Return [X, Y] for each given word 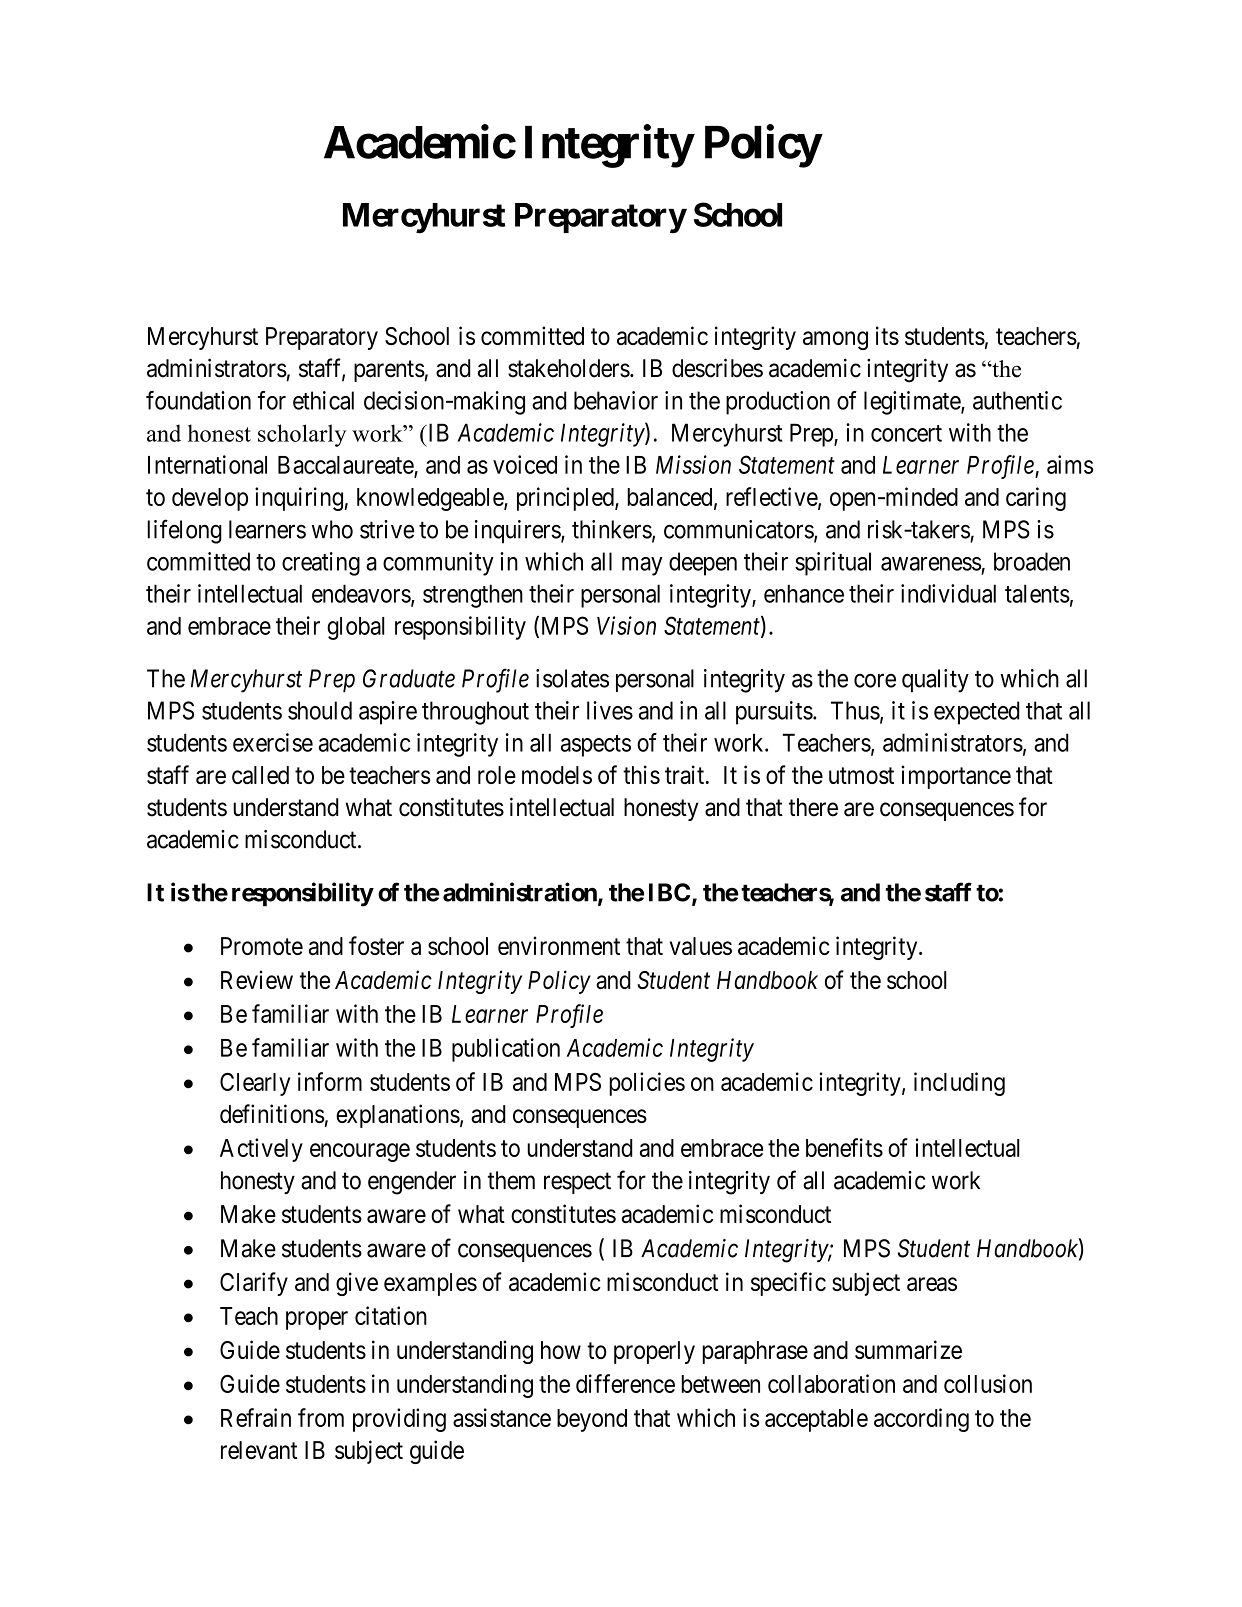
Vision [626, 625]
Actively [261, 1150]
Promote [262, 946]
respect [577, 1183]
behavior [616, 400]
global [356, 628]
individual [948, 593]
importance [956, 777]
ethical [323, 400]
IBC [669, 892]
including [959, 1084]
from [321, 1417]
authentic [1017, 400]
